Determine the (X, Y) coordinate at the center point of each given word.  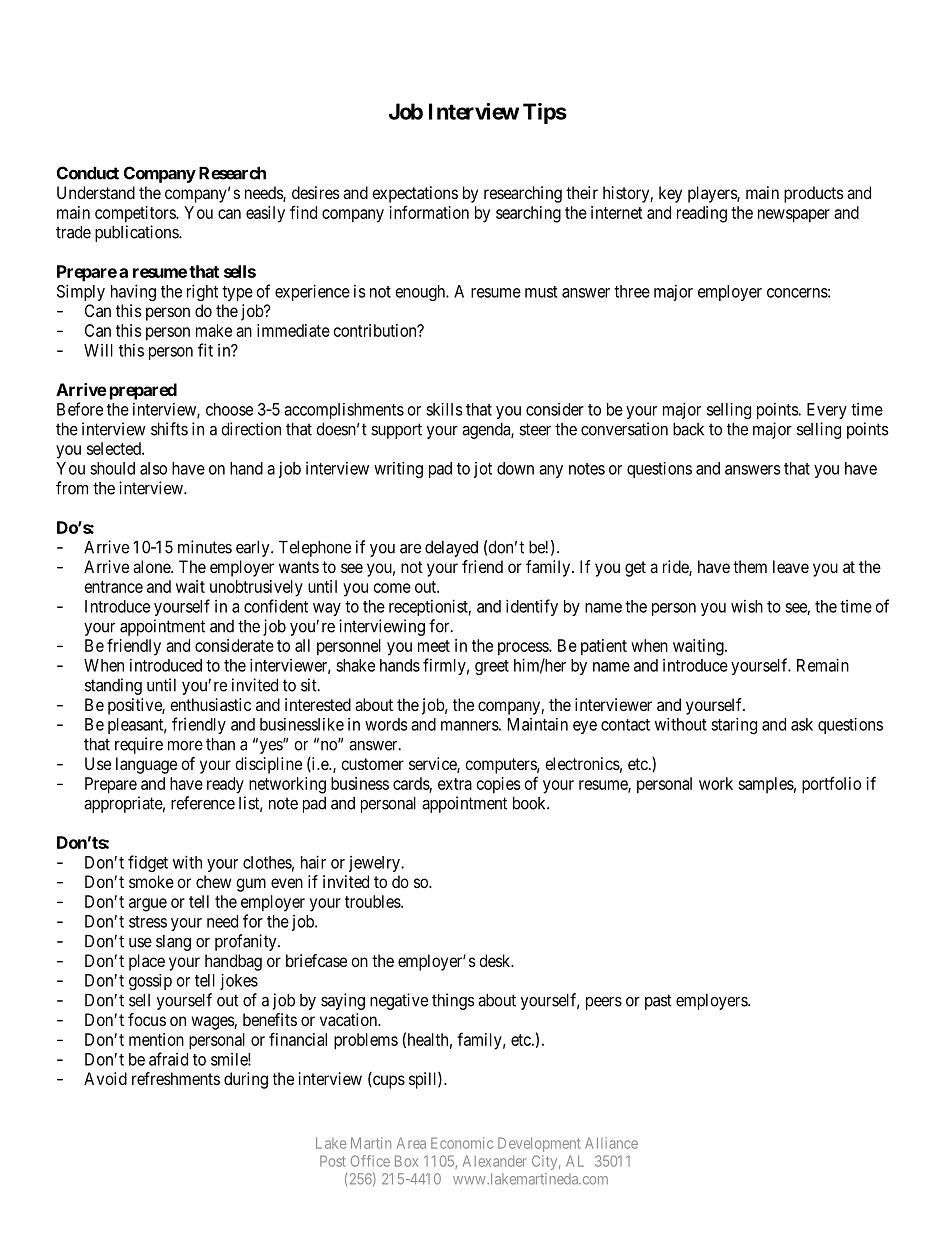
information (429, 212)
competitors (136, 214)
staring (734, 726)
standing (113, 686)
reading (702, 214)
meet (434, 646)
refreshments (176, 1078)
